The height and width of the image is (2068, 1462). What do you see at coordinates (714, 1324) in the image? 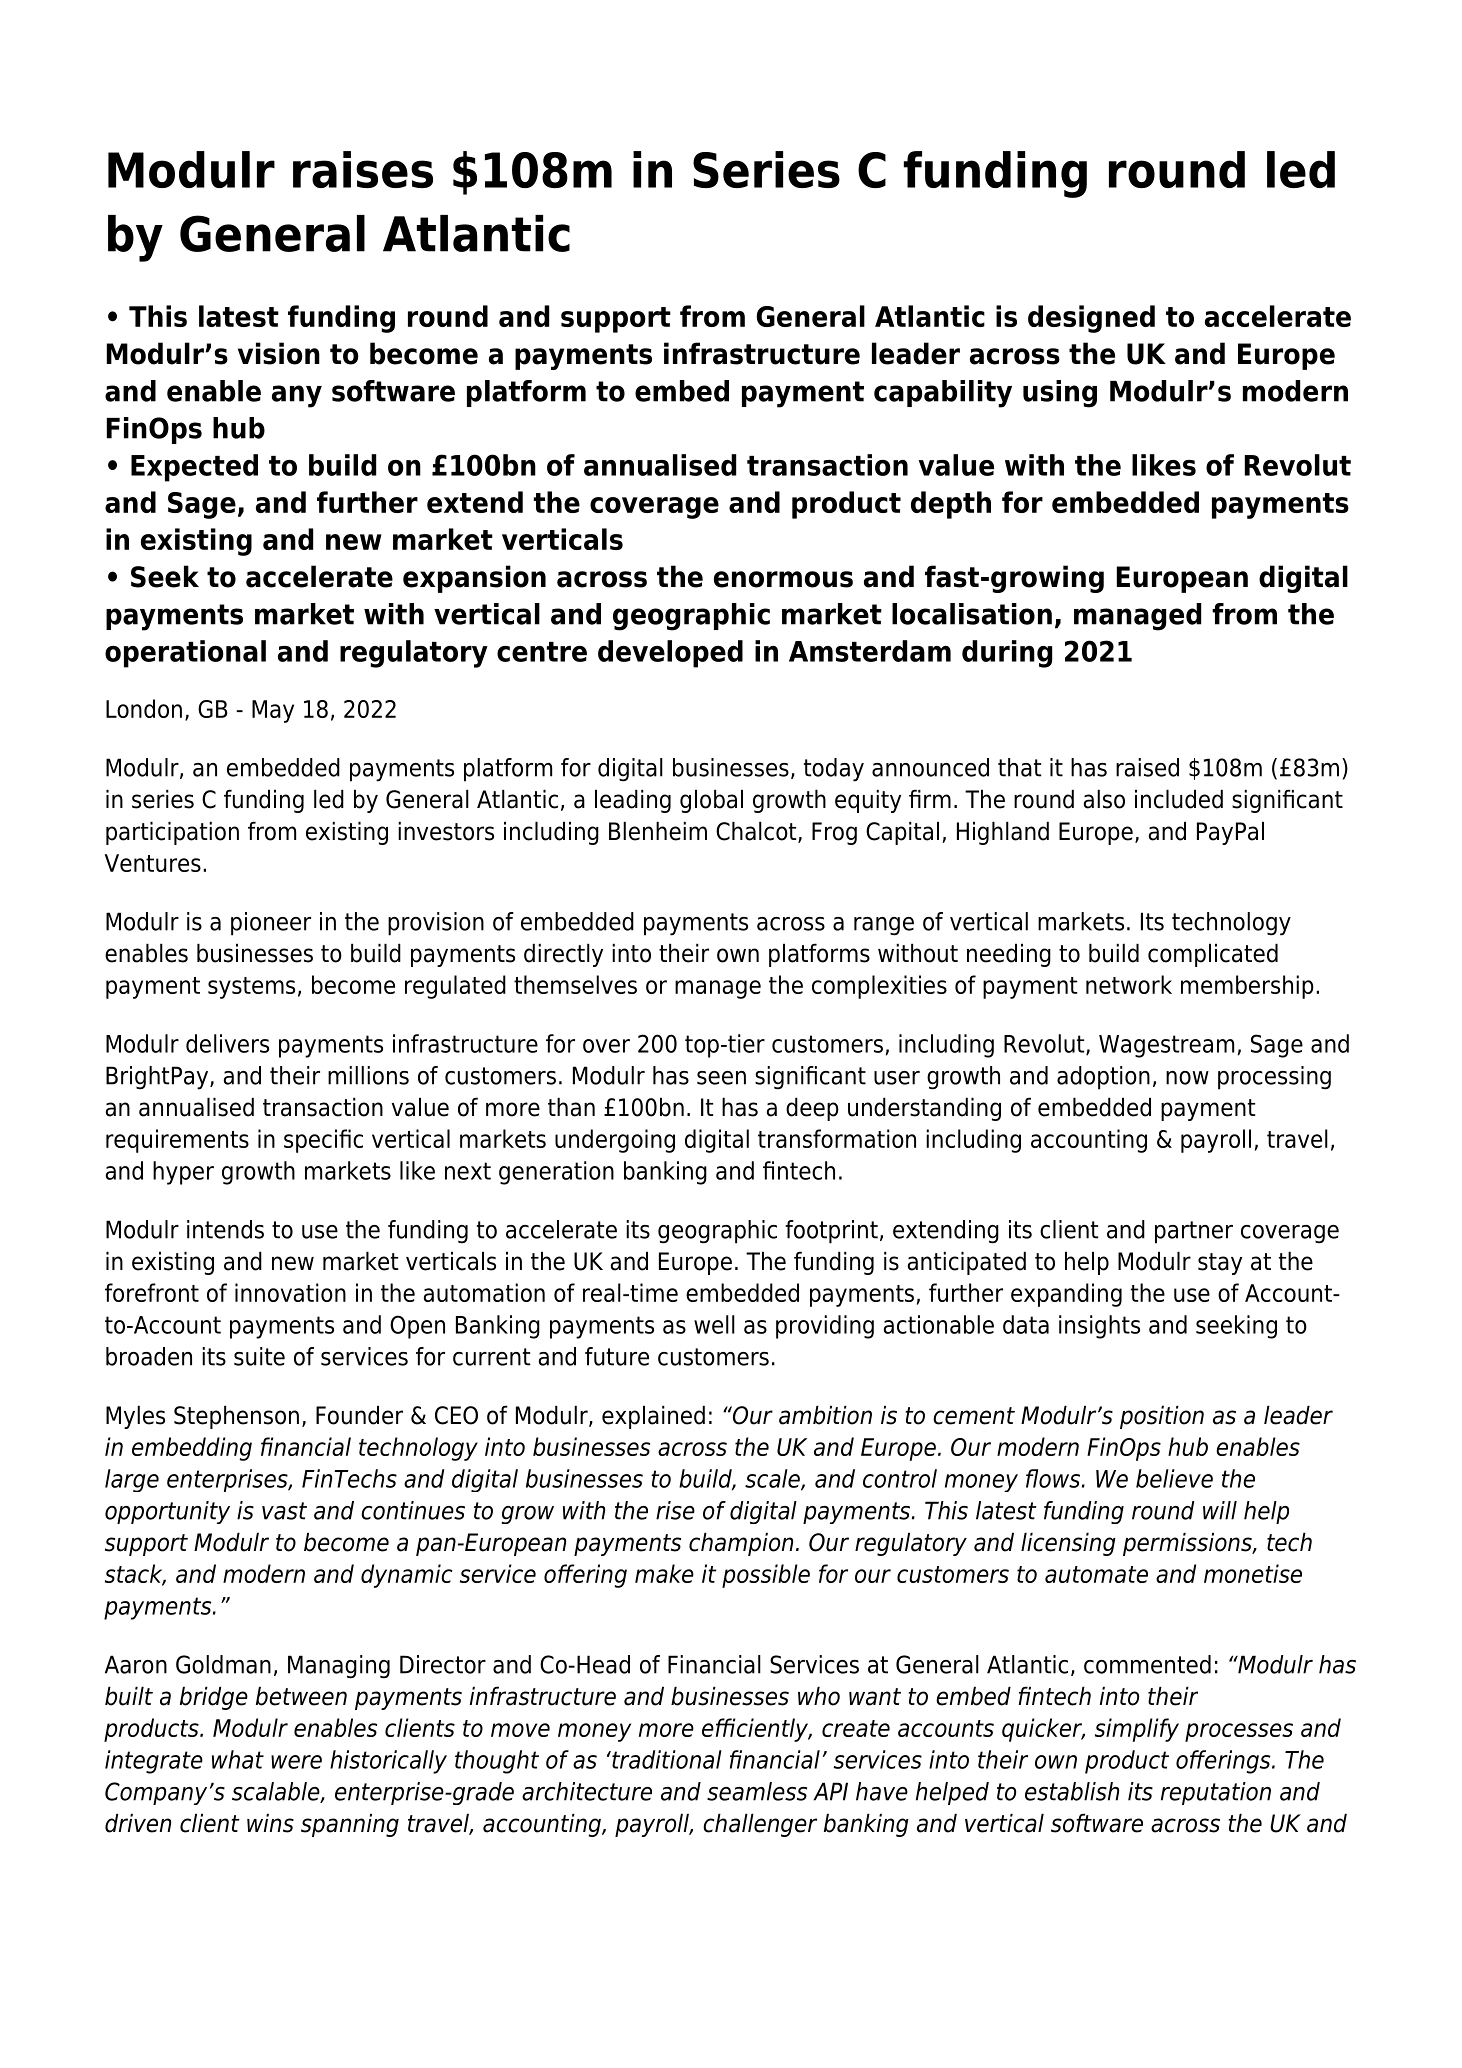
I see `well` at bounding box center [714, 1324].
